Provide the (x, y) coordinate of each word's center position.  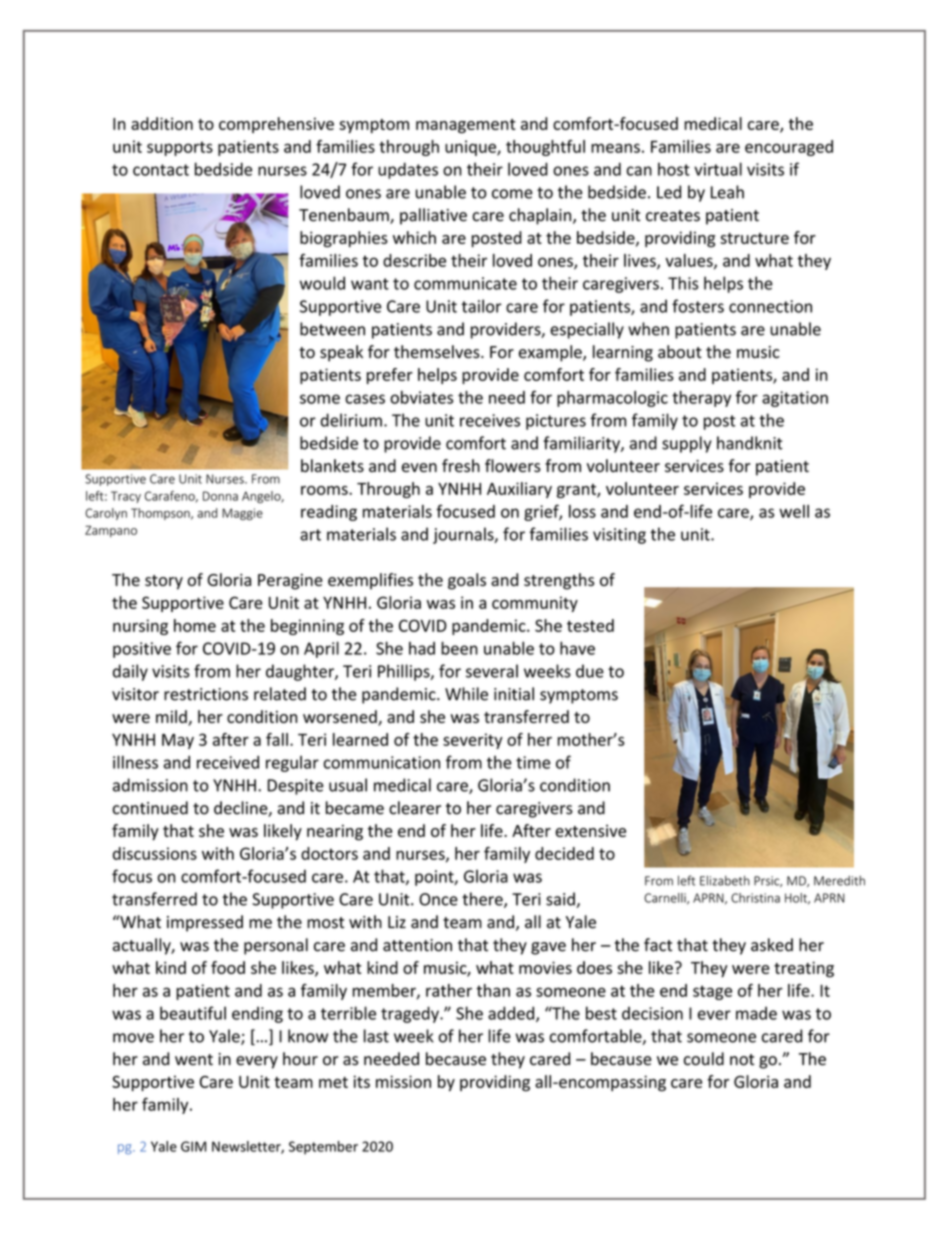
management (466, 126)
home (195, 625)
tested (590, 625)
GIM (193, 1146)
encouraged (789, 148)
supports (180, 148)
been (459, 648)
